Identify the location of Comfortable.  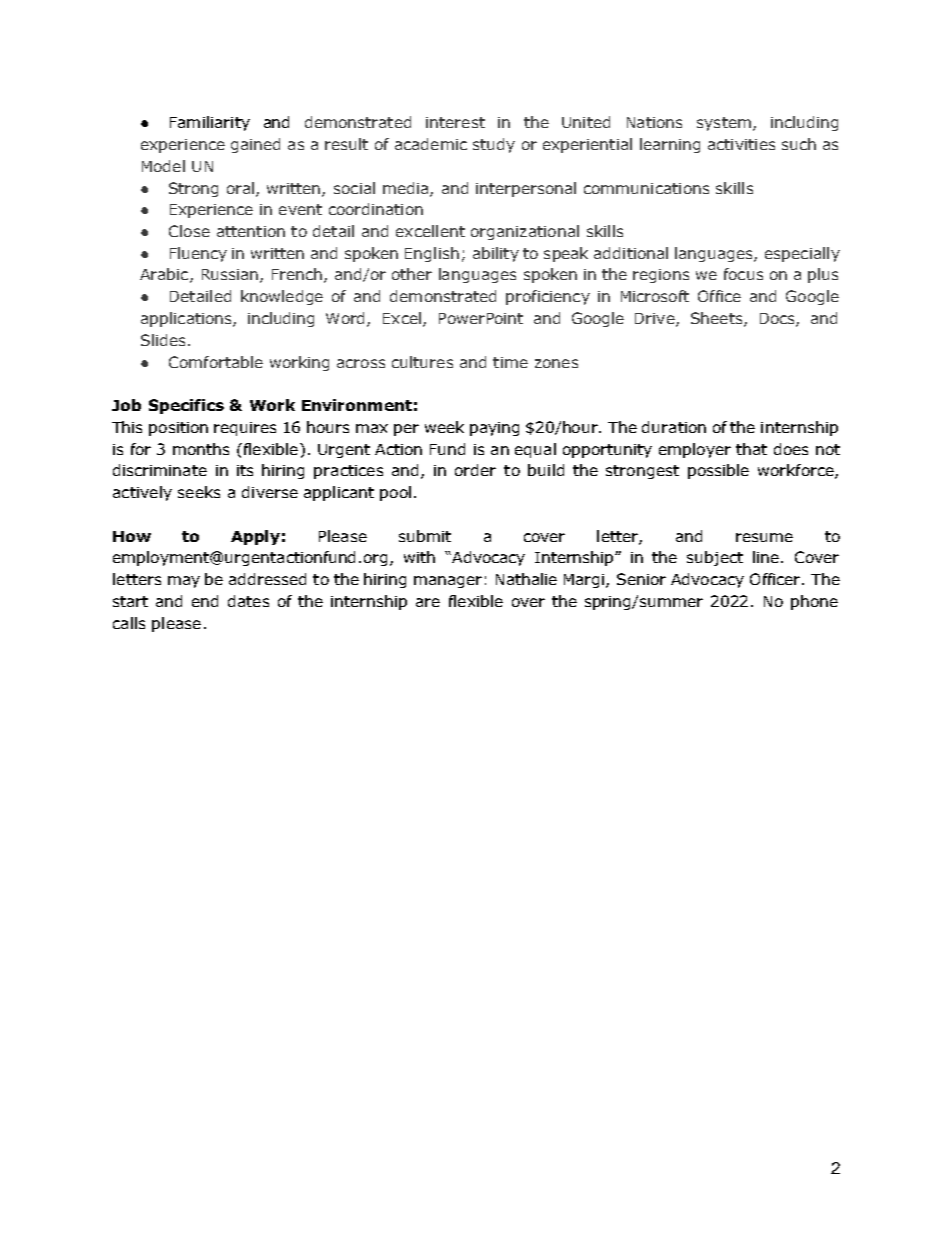
(216, 362).
